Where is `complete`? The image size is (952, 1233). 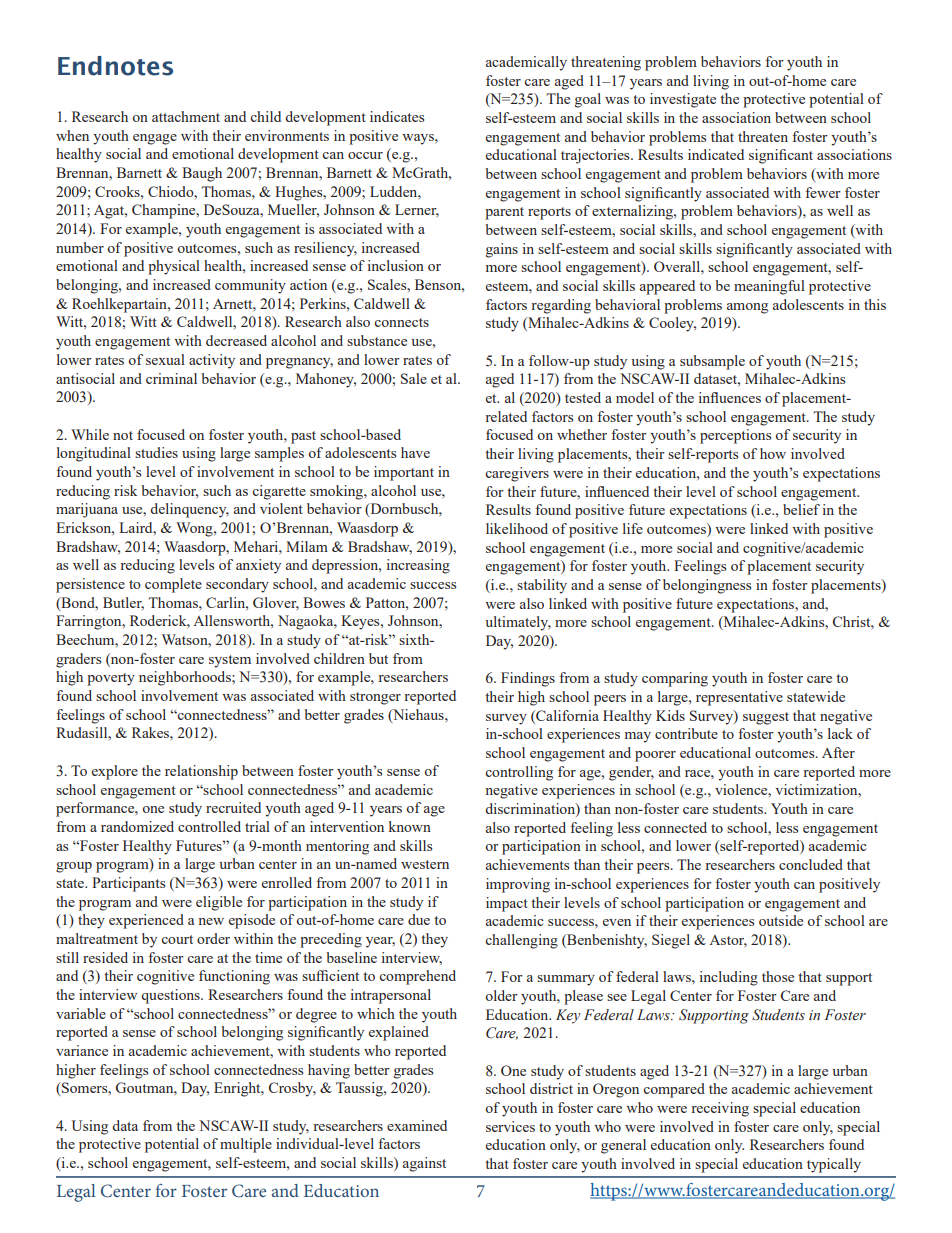
complete is located at coordinates (173, 585).
